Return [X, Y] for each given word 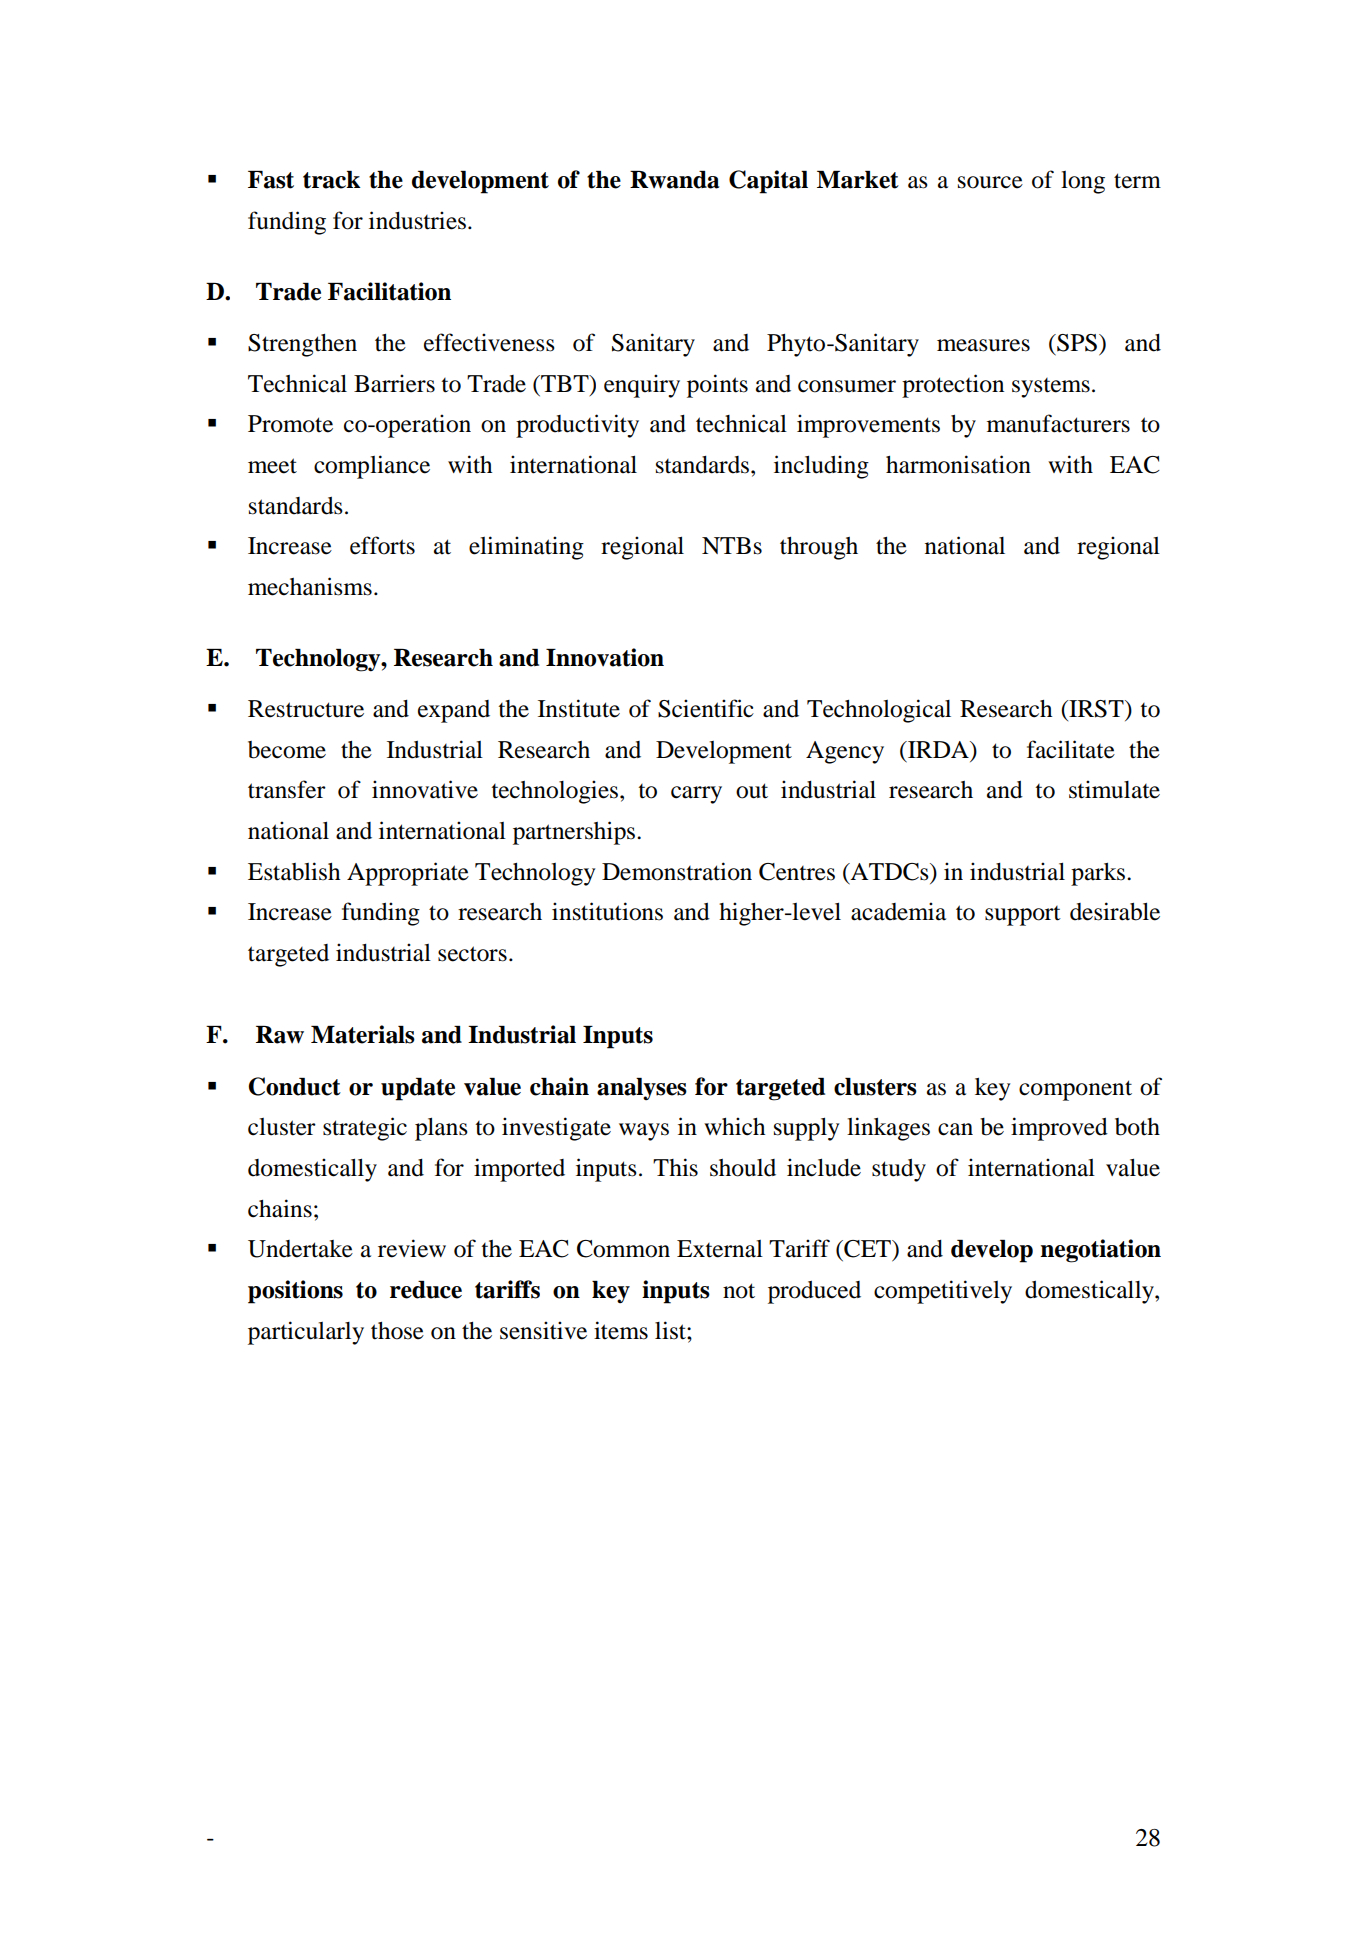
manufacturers [1058, 423]
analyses [642, 1089]
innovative [425, 789]
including [821, 467]
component [1075, 1090]
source [990, 182]
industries [417, 220]
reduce [426, 1290]
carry [696, 795]
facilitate [1071, 749]
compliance [372, 467]
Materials [363, 1034]
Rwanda [674, 180]
